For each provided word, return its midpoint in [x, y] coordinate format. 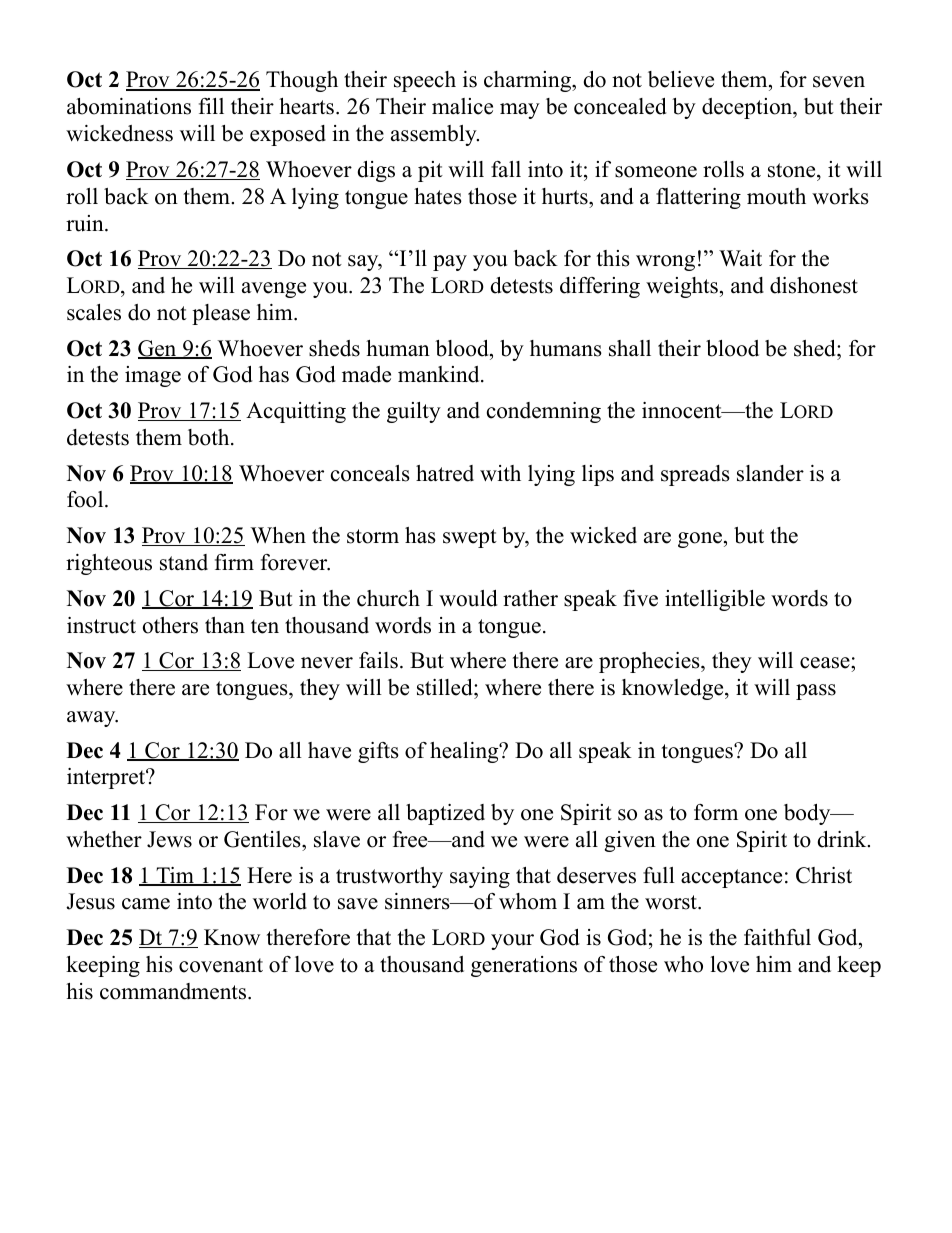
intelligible [715, 600]
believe [681, 79]
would [468, 598]
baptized [445, 814]
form [716, 812]
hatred [445, 473]
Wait [740, 258]
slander [770, 473]
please [221, 314]
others [170, 625]
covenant [221, 965]
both [210, 437]
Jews [169, 839]
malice [462, 106]
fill [211, 106]
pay [450, 263]
